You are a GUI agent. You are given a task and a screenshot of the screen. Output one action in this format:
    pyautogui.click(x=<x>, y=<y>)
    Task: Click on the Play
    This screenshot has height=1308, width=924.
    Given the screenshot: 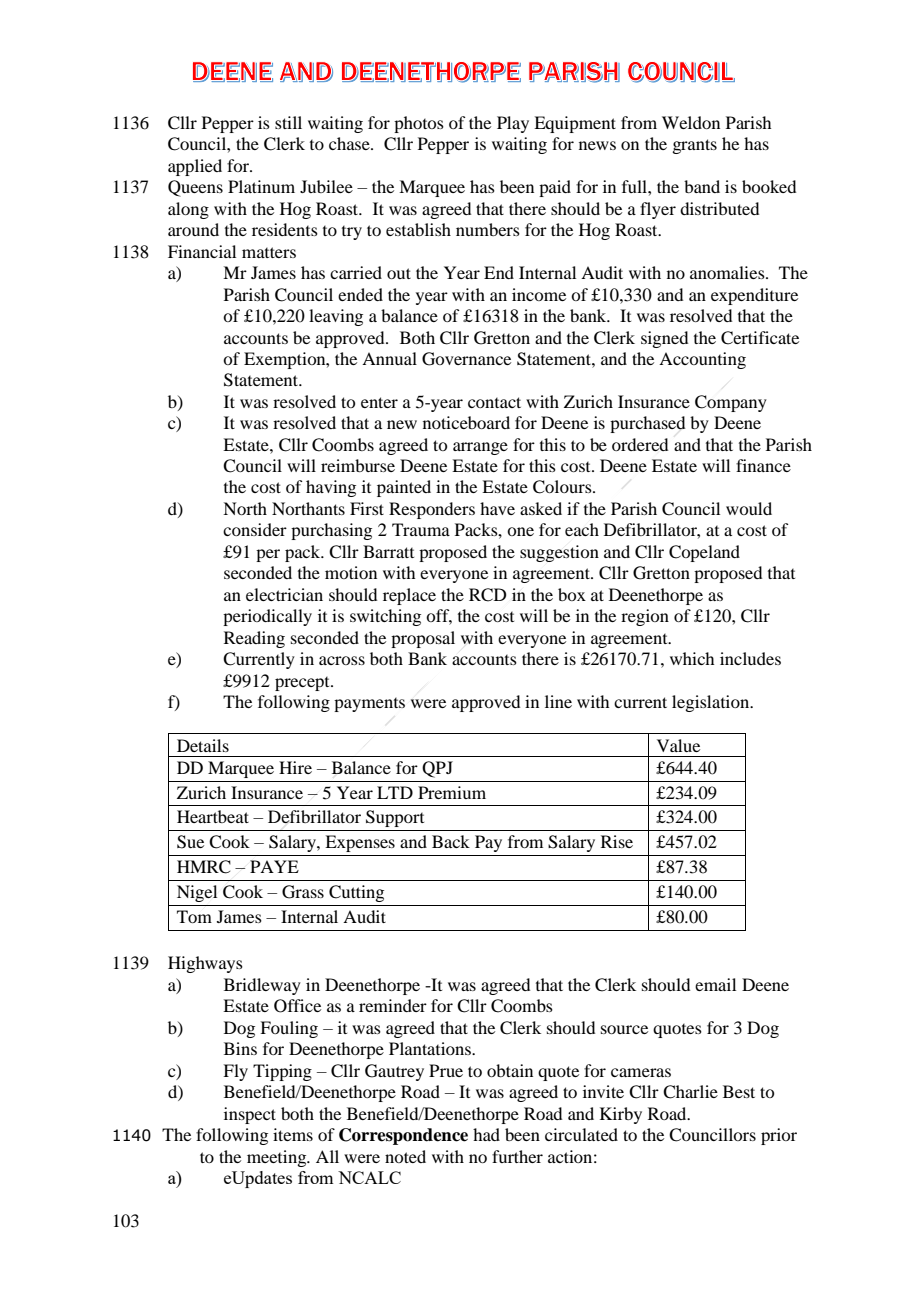 What is the action you would take?
    pyautogui.click(x=513, y=124)
